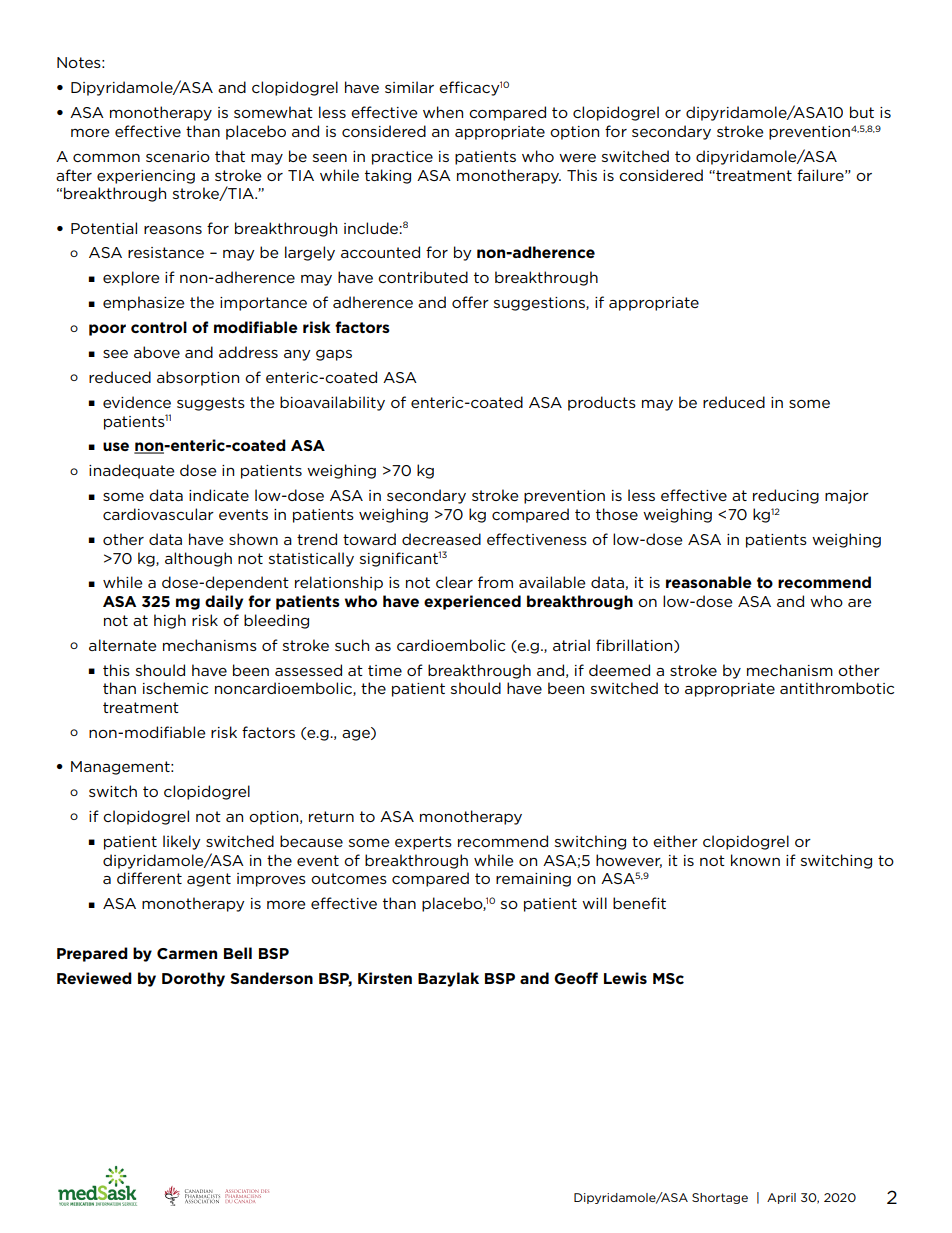  What do you see at coordinates (178, 156) in the screenshot?
I see `scenario` at bounding box center [178, 156].
